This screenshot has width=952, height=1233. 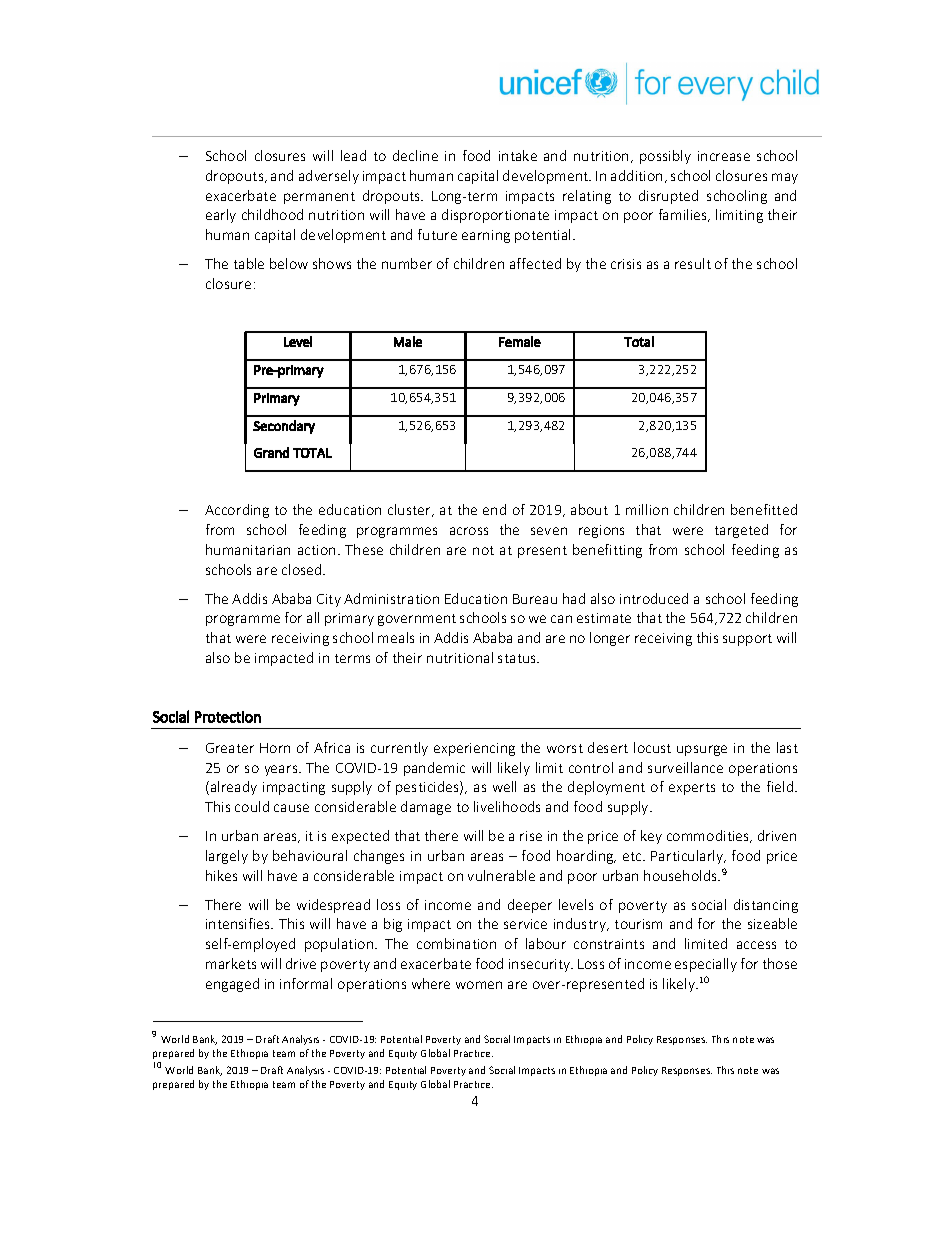 What do you see at coordinates (541, 965) in the screenshot?
I see `insecurity` at bounding box center [541, 965].
